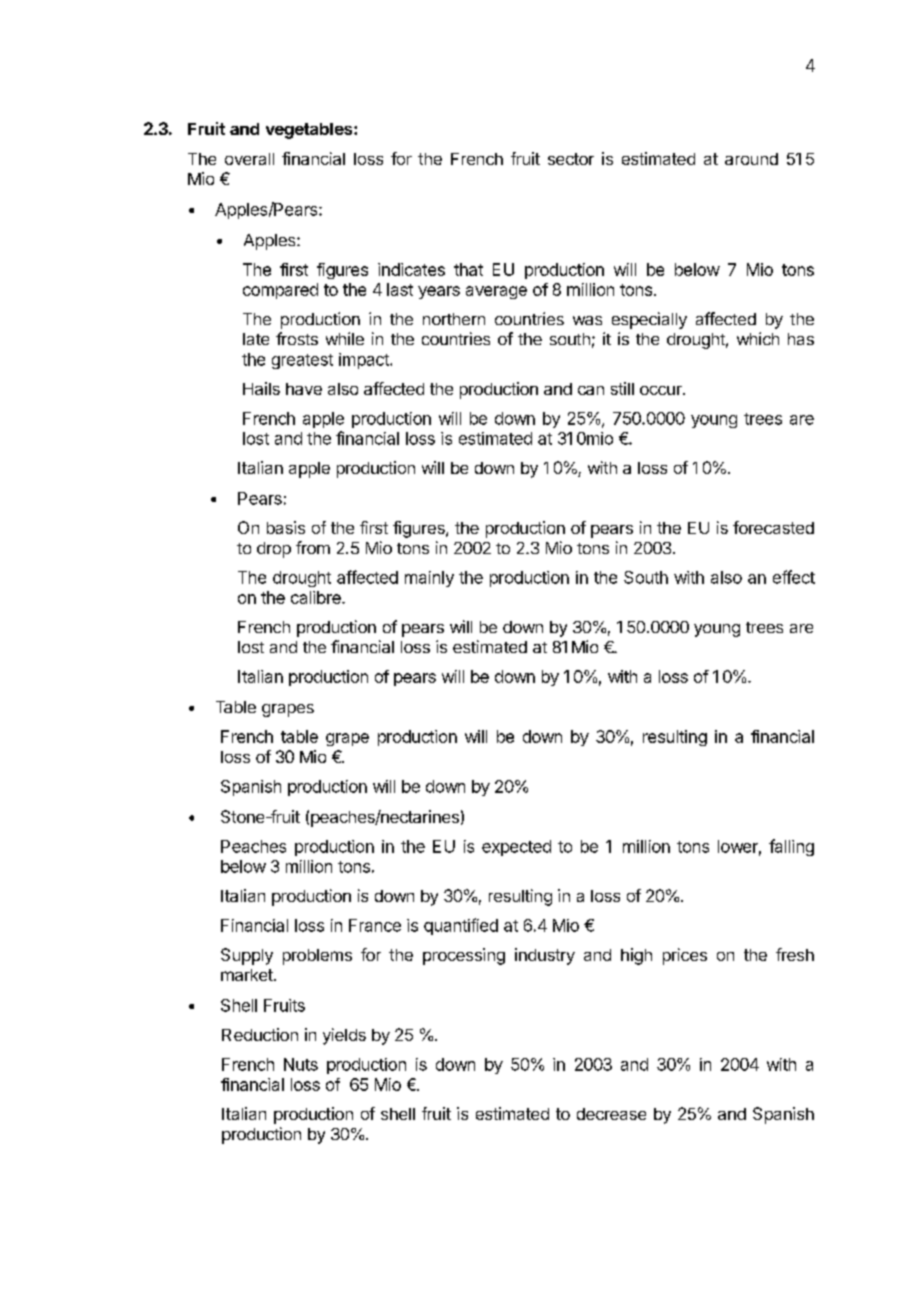  What do you see at coordinates (249, 159) in the screenshot?
I see `overall` at bounding box center [249, 159].
